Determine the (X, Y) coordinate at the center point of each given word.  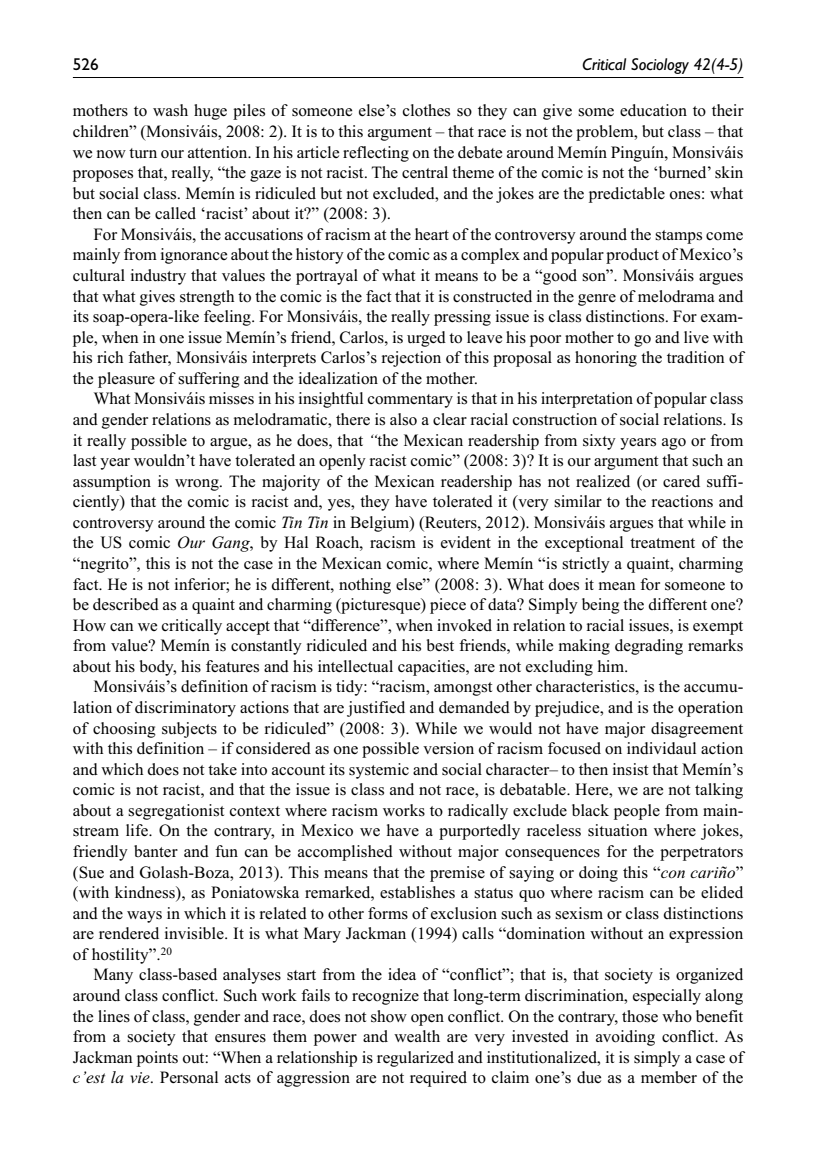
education (653, 110)
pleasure (126, 380)
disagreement (697, 730)
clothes (426, 110)
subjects (189, 730)
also (403, 419)
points (157, 1059)
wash (170, 110)
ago (674, 444)
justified (376, 709)
